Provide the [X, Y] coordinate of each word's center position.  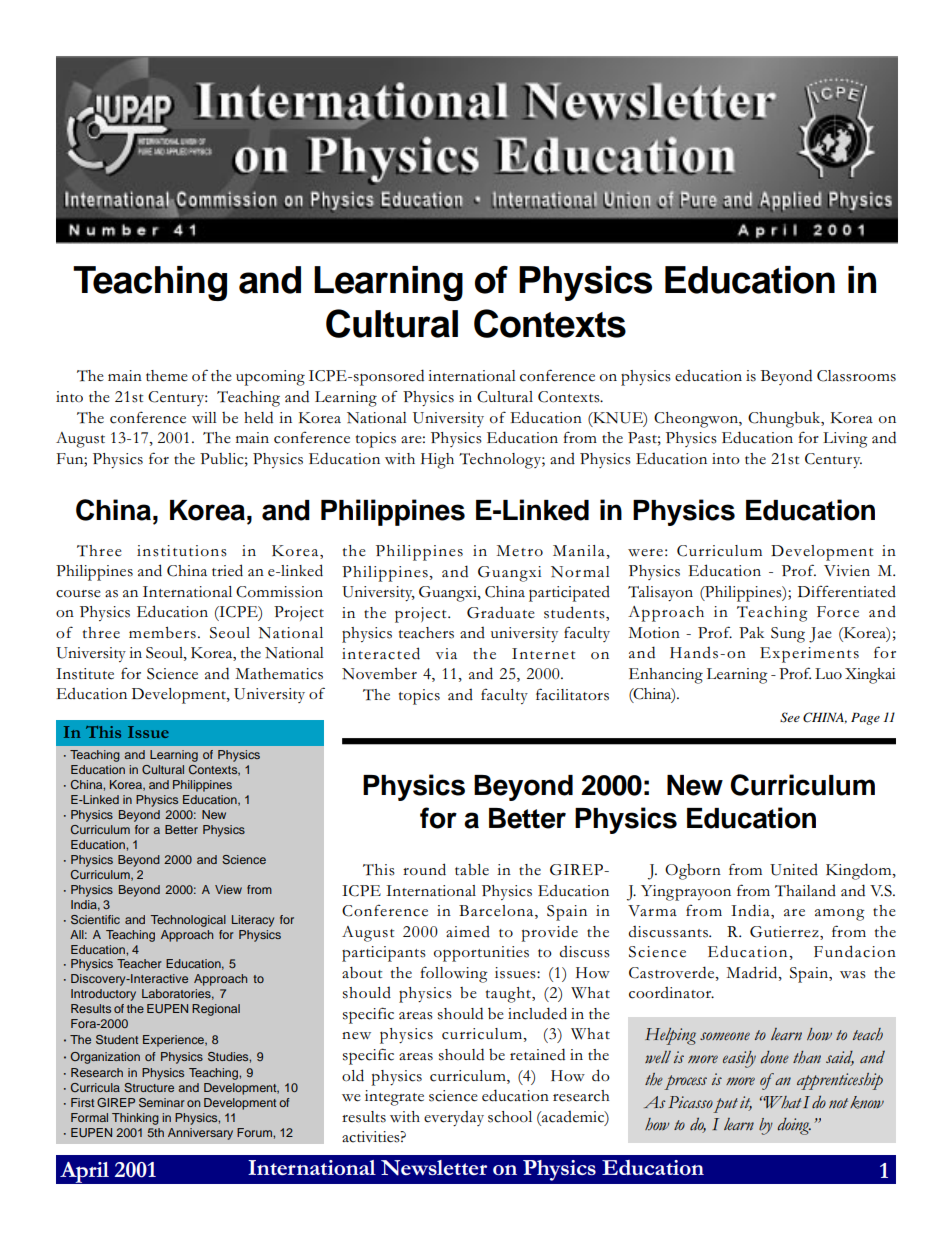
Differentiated [847, 591]
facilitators [572, 694]
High [437, 461]
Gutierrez [785, 932]
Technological [188, 921]
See [790, 717]
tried [227, 570]
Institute [85, 674]
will [204, 417]
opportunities [481, 954]
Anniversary [200, 1134]
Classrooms [856, 376]
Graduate [501, 613]
